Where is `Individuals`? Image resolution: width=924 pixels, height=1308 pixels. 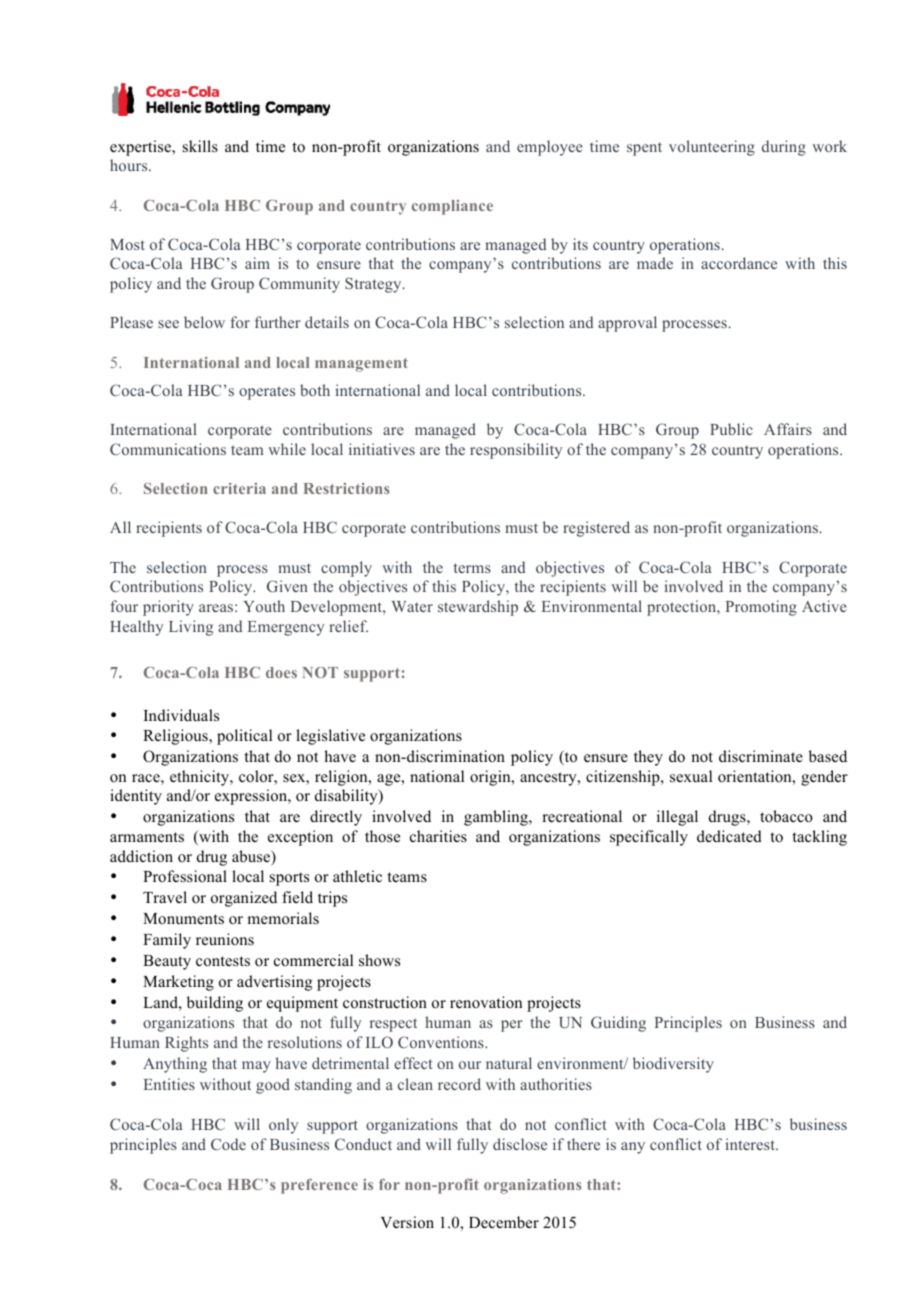
Individuals is located at coordinates (181, 715).
